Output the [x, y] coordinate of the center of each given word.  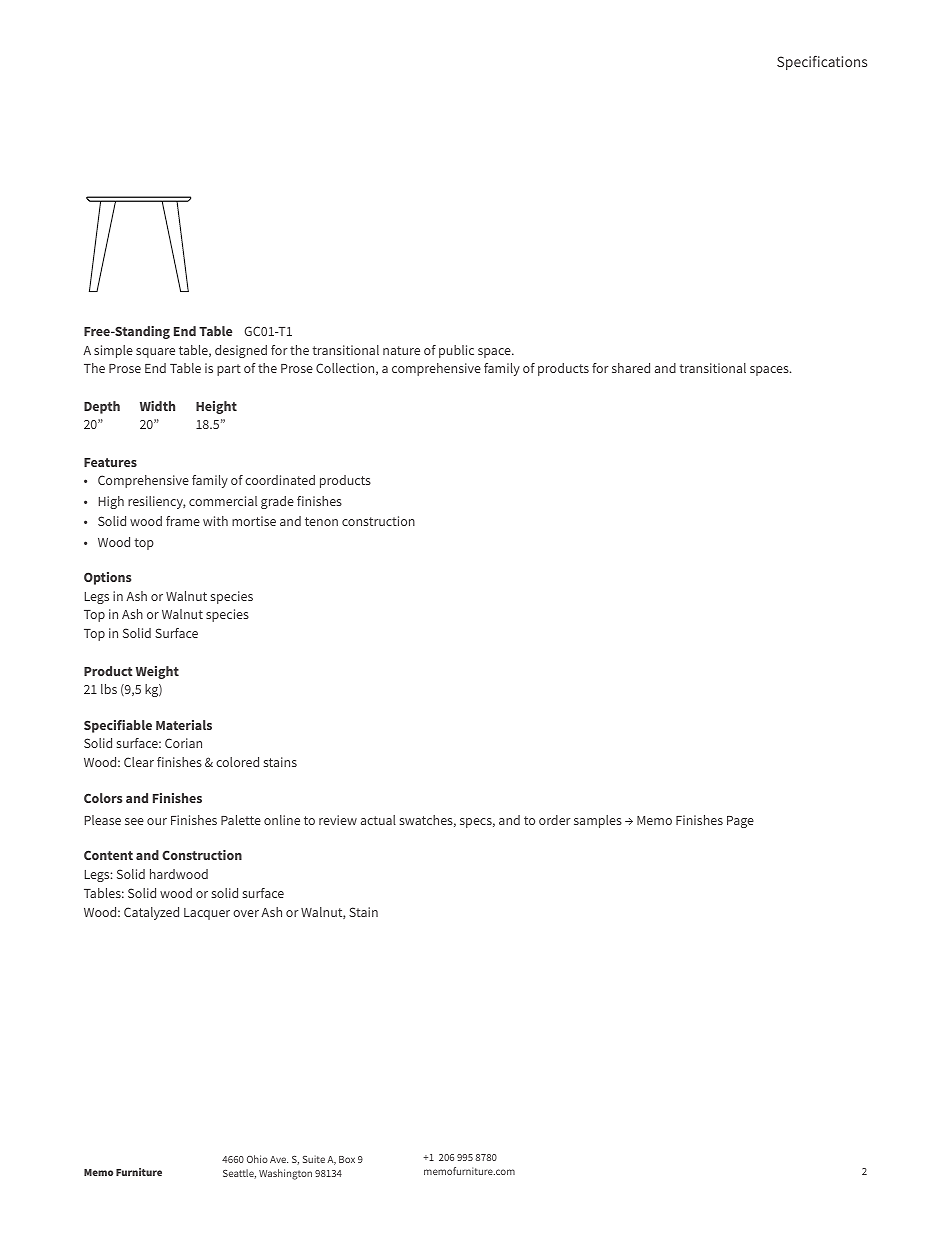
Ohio [257, 1159]
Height [216, 407]
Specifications [822, 63]
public [456, 351]
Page [740, 822]
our [157, 821]
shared [631, 368]
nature [401, 350]
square [155, 353]
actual [378, 820]
